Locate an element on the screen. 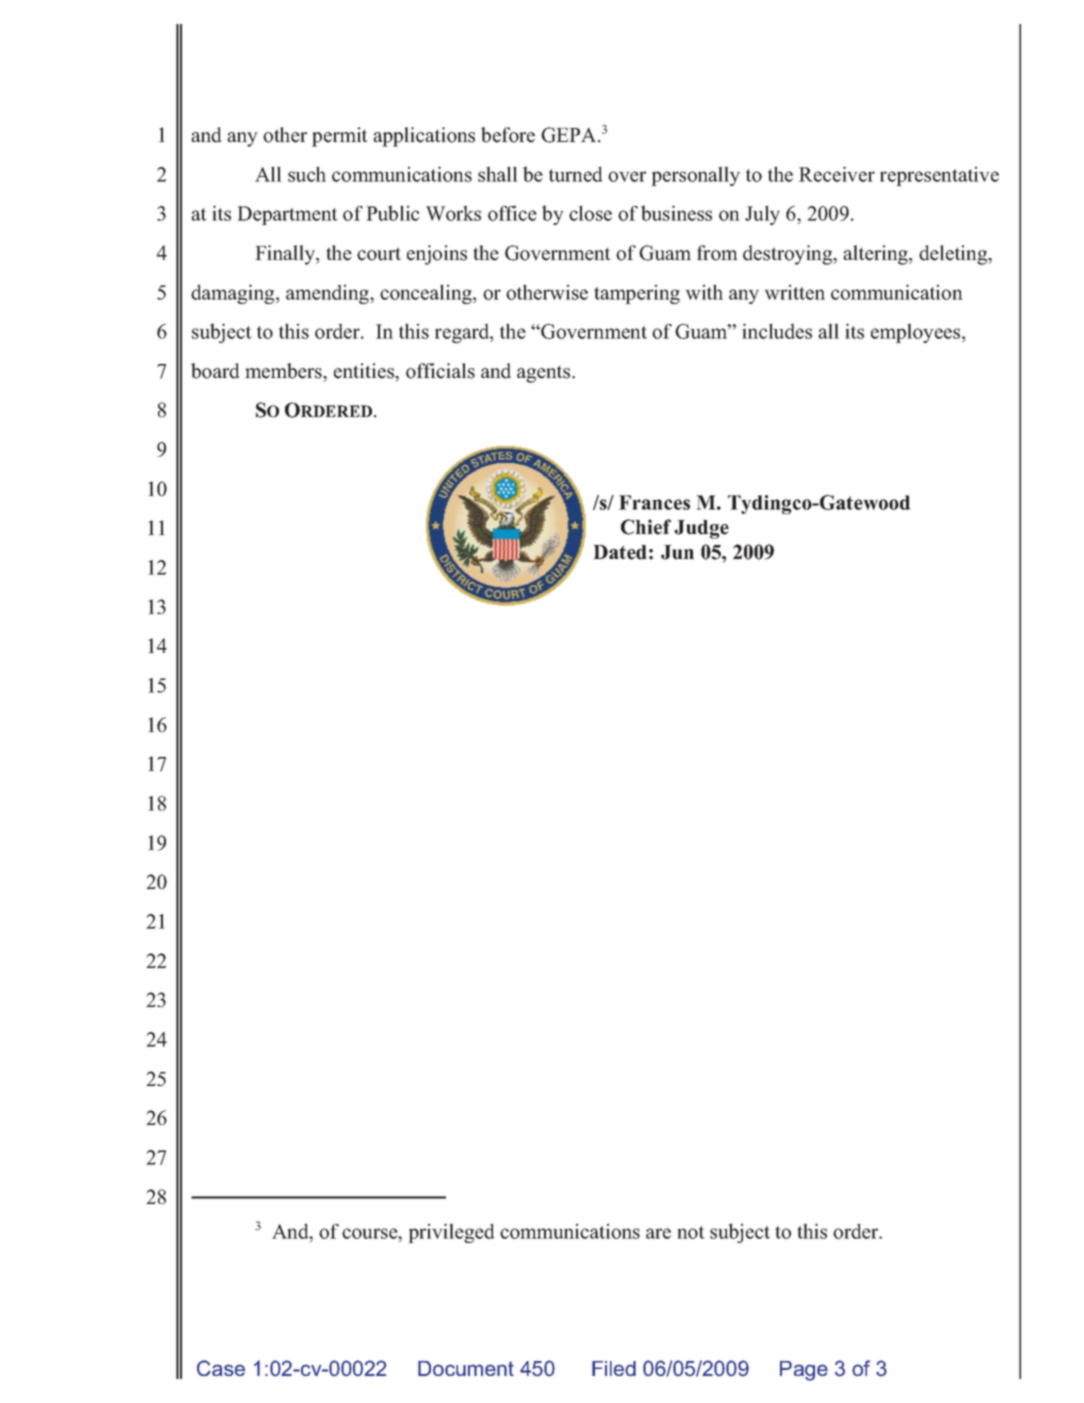 The width and height of the screenshot is (1084, 1403). Filed is located at coordinates (614, 1368).
